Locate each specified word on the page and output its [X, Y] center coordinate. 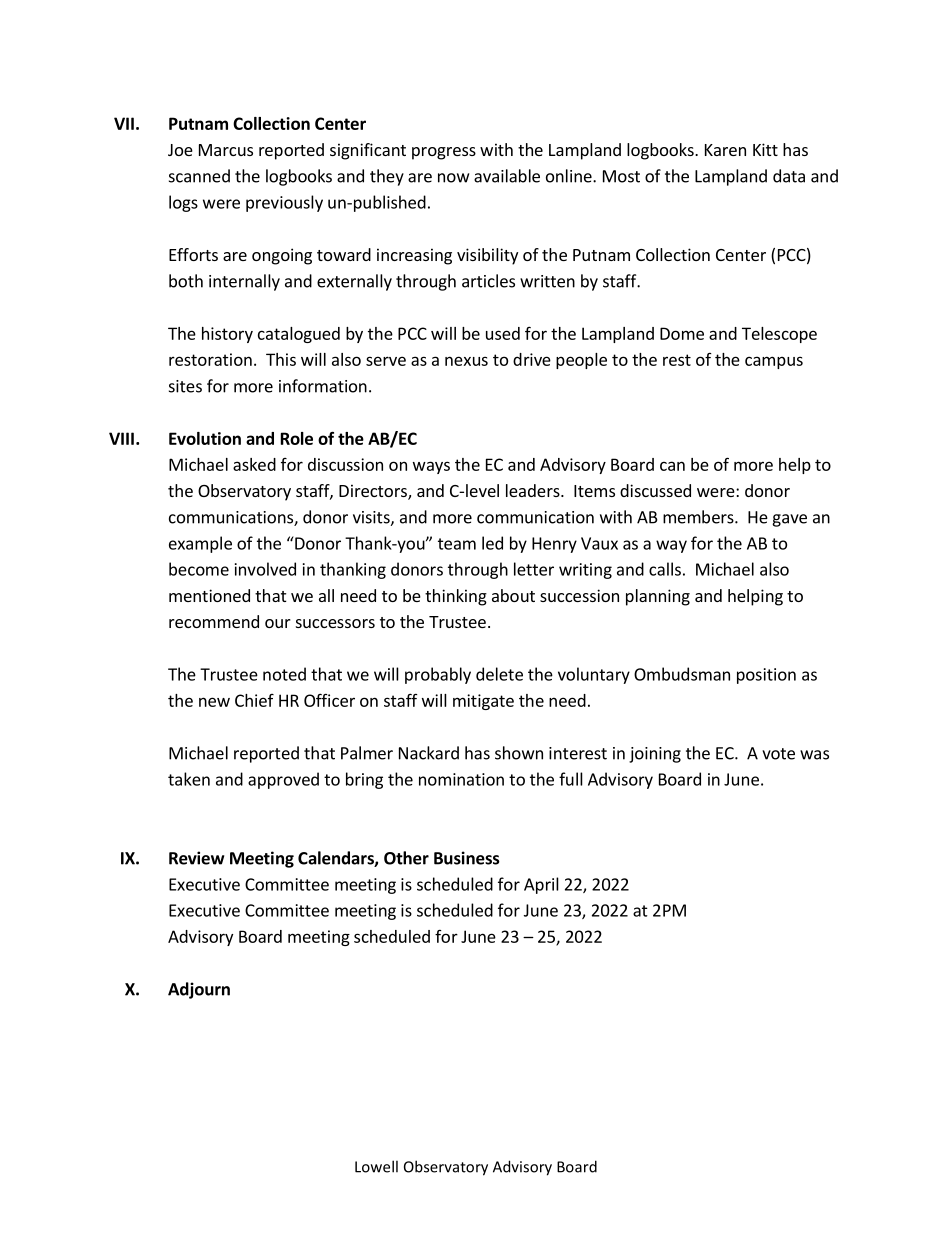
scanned [199, 176]
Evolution [205, 438]
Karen [725, 150]
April [541, 885]
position [766, 676]
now [453, 178]
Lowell [376, 1166]
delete [499, 674]
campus [774, 362]
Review [196, 858]
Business [467, 858]
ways [431, 467]
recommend [214, 621]
